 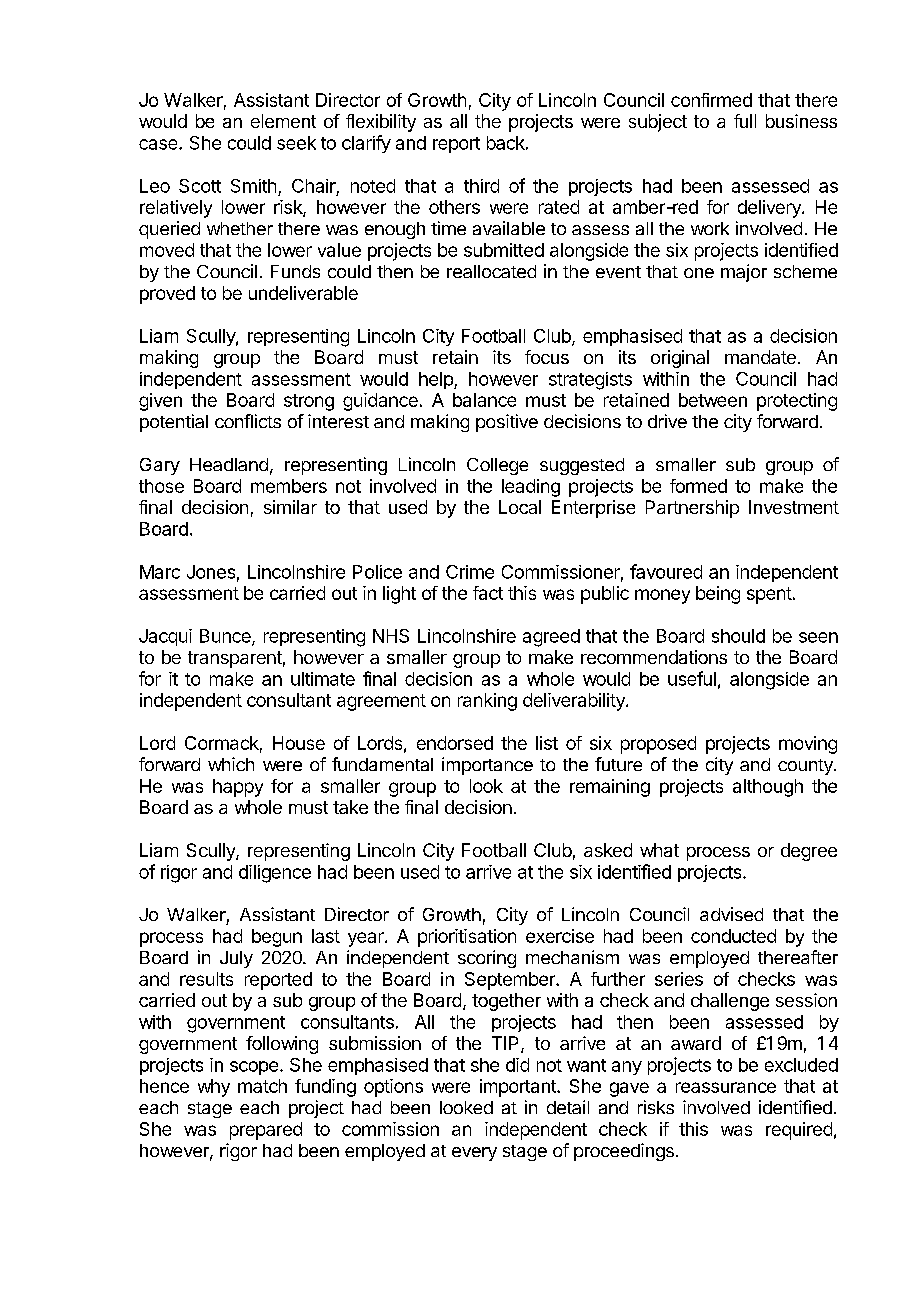 What do you see at coordinates (481, 186) in the image?
I see `third` at bounding box center [481, 186].
